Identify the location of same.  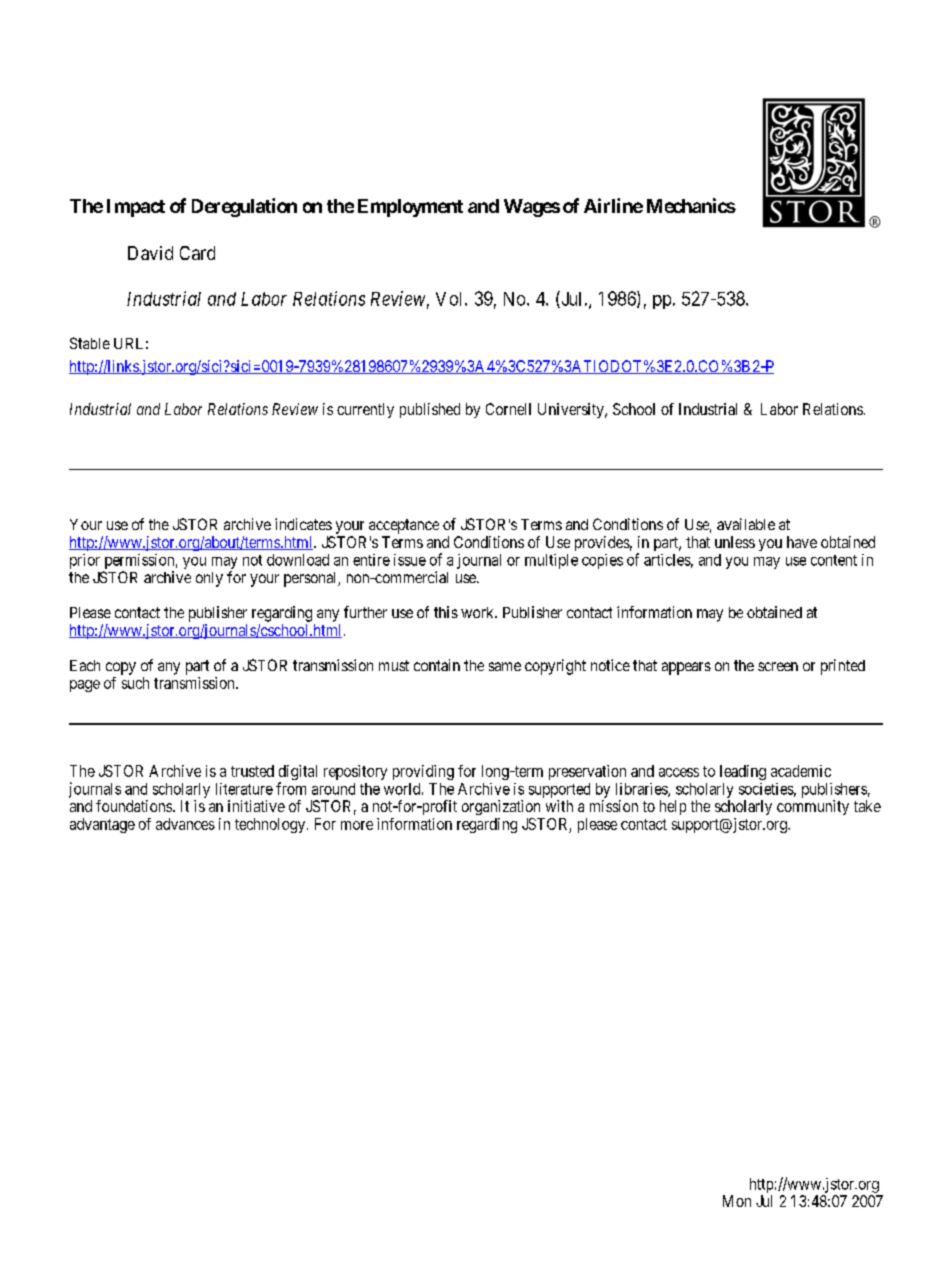
(505, 666).
